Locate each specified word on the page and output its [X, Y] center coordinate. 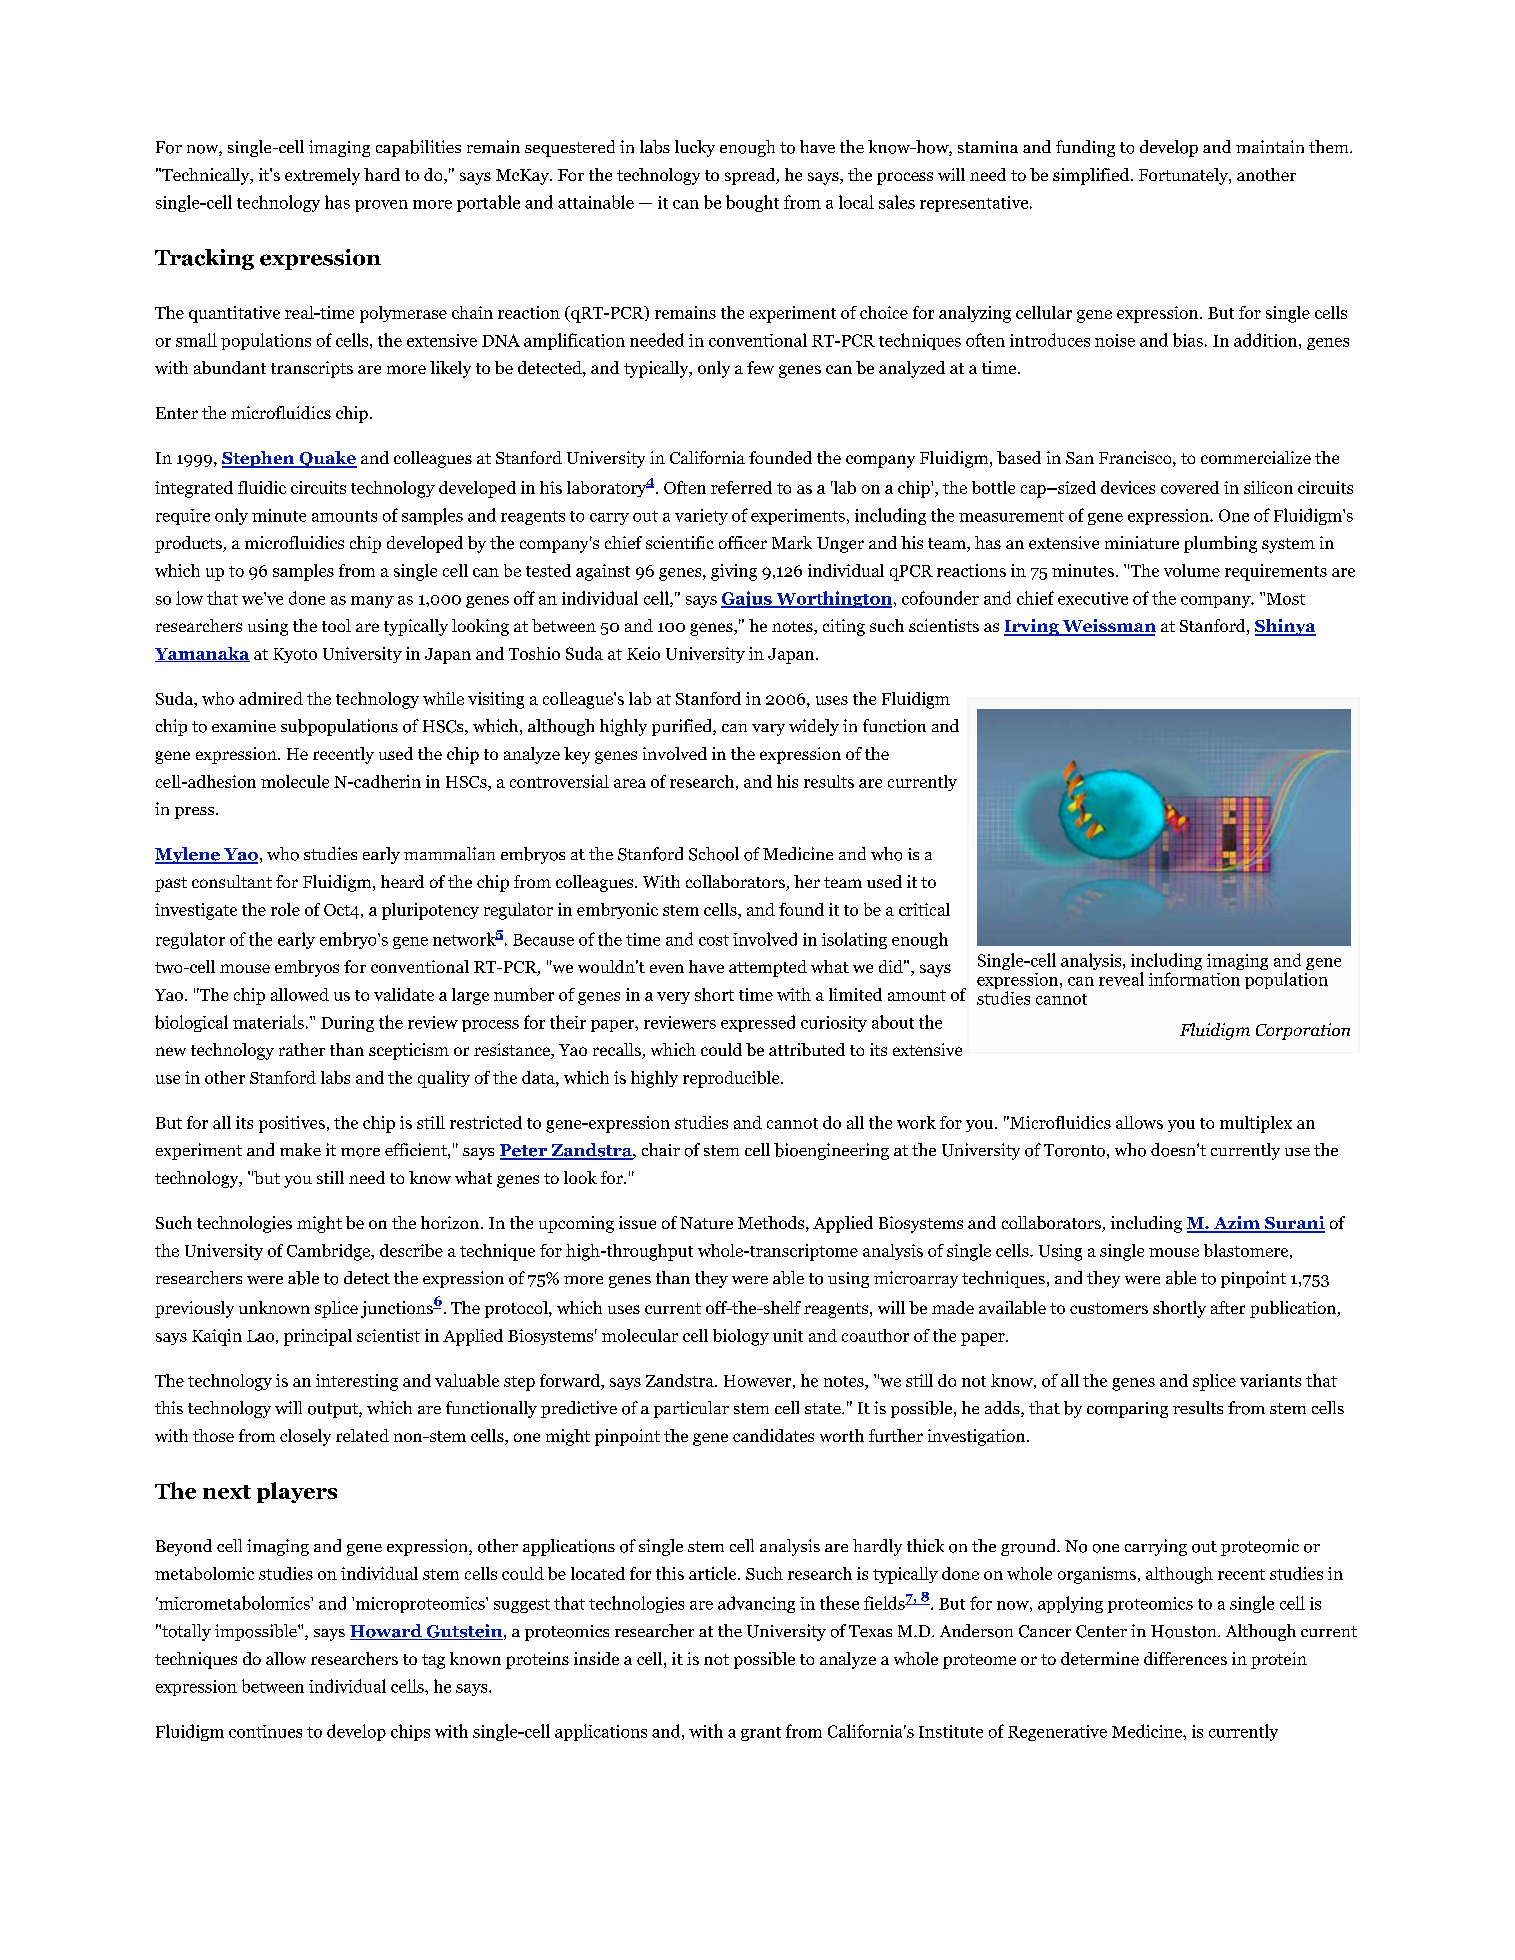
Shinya [1285, 627]
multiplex [1256, 1124]
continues [265, 1731]
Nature [706, 1223]
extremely [322, 176]
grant [761, 1734]
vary [768, 730]
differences [1185, 1658]
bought [752, 203]
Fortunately [1184, 176]
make [300, 1149]
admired [271, 698]
